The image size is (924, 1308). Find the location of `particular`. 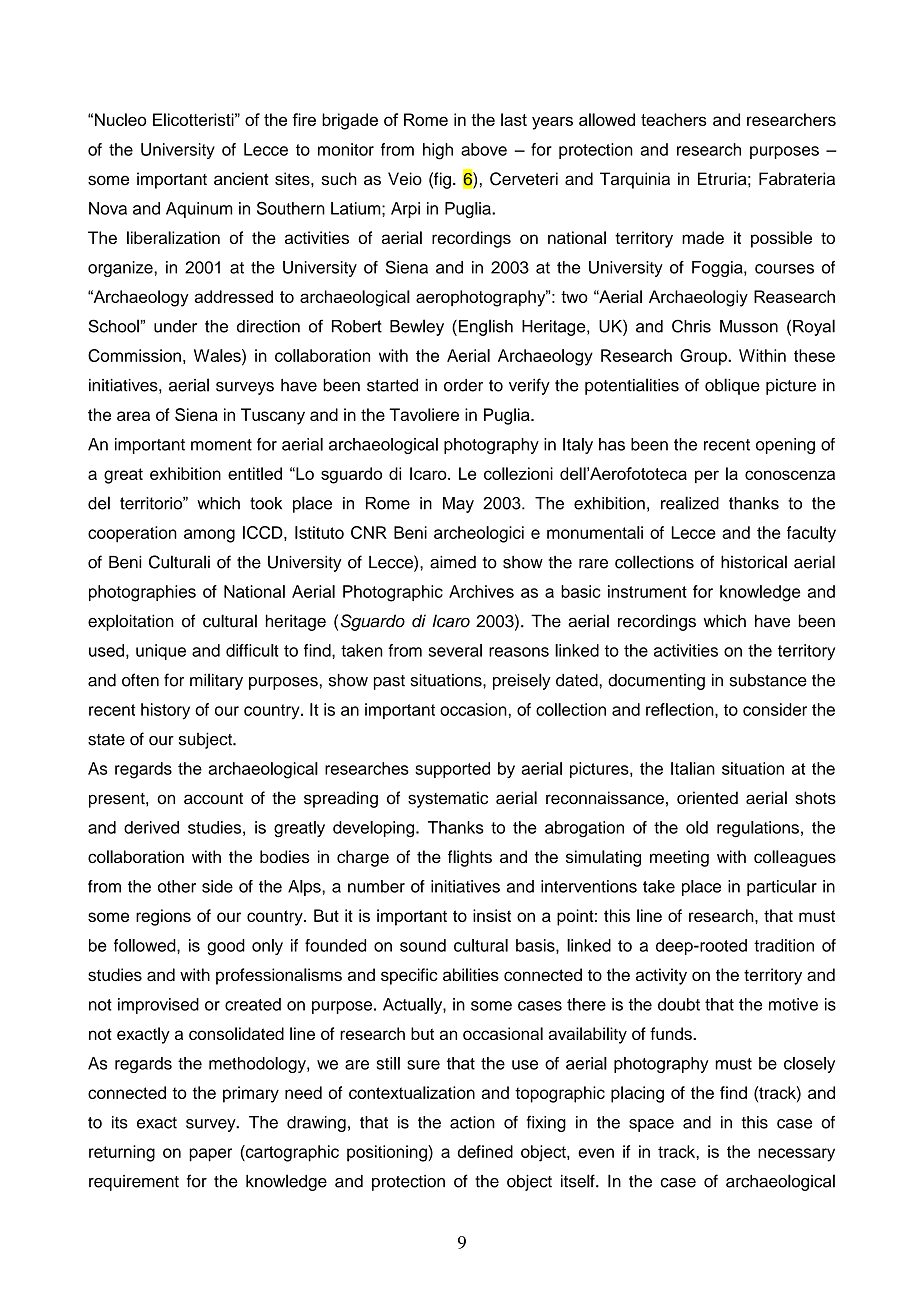

particular is located at coordinates (782, 888).
